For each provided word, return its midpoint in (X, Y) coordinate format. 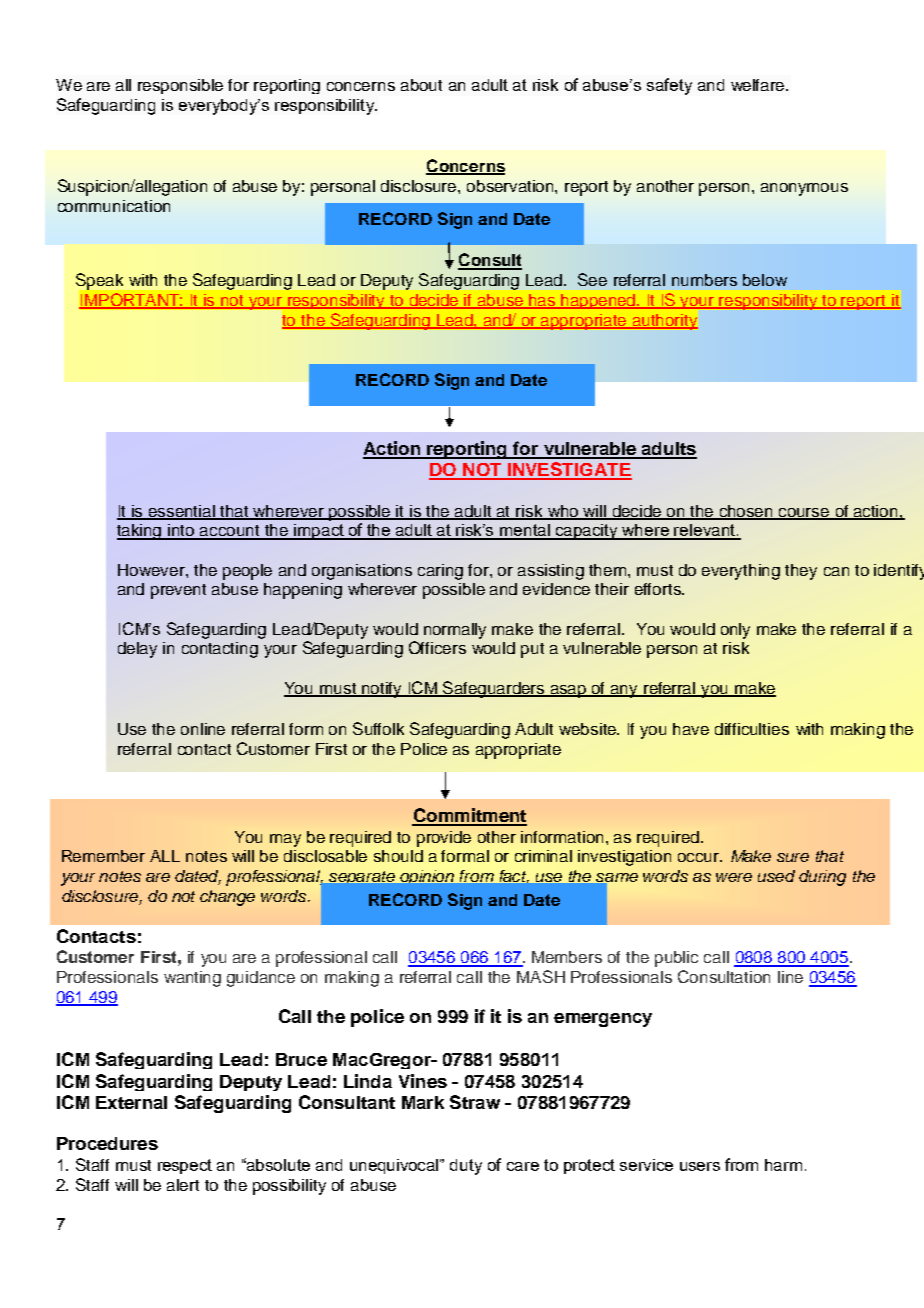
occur (700, 857)
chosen (747, 512)
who (563, 512)
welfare (759, 85)
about (421, 85)
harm (783, 1165)
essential (182, 512)
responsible (180, 86)
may (285, 840)
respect (185, 1166)
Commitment (469, 816)
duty (466, 1167)
